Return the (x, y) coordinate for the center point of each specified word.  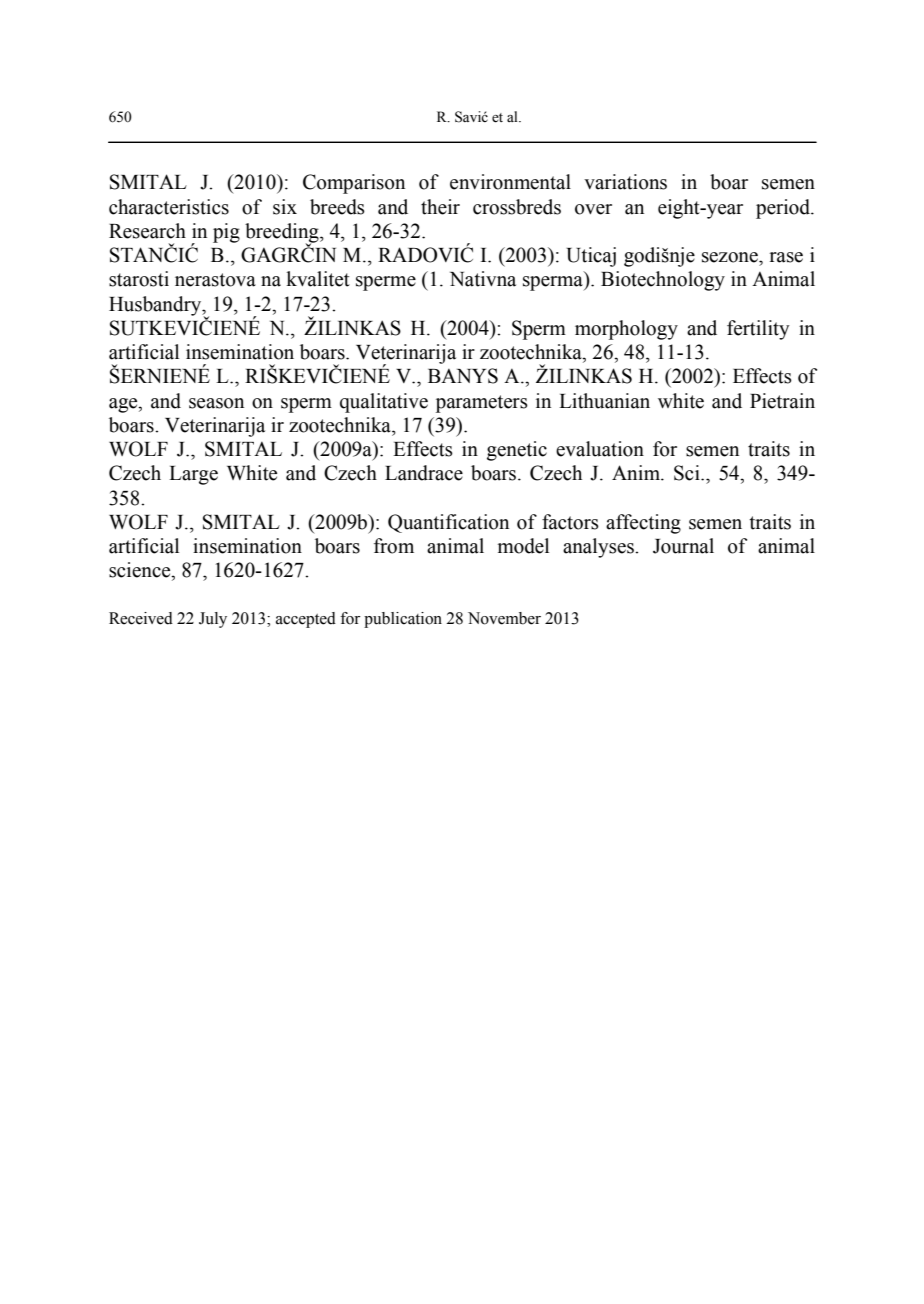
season (216, 403)
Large (193, 475)
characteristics (169, 207)
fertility (758, 330)
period (784, 209)
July (213, 620)
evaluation (600, 449)
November (504, 618)
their (440, 207)
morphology (626, 330)
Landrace (424, 473)
